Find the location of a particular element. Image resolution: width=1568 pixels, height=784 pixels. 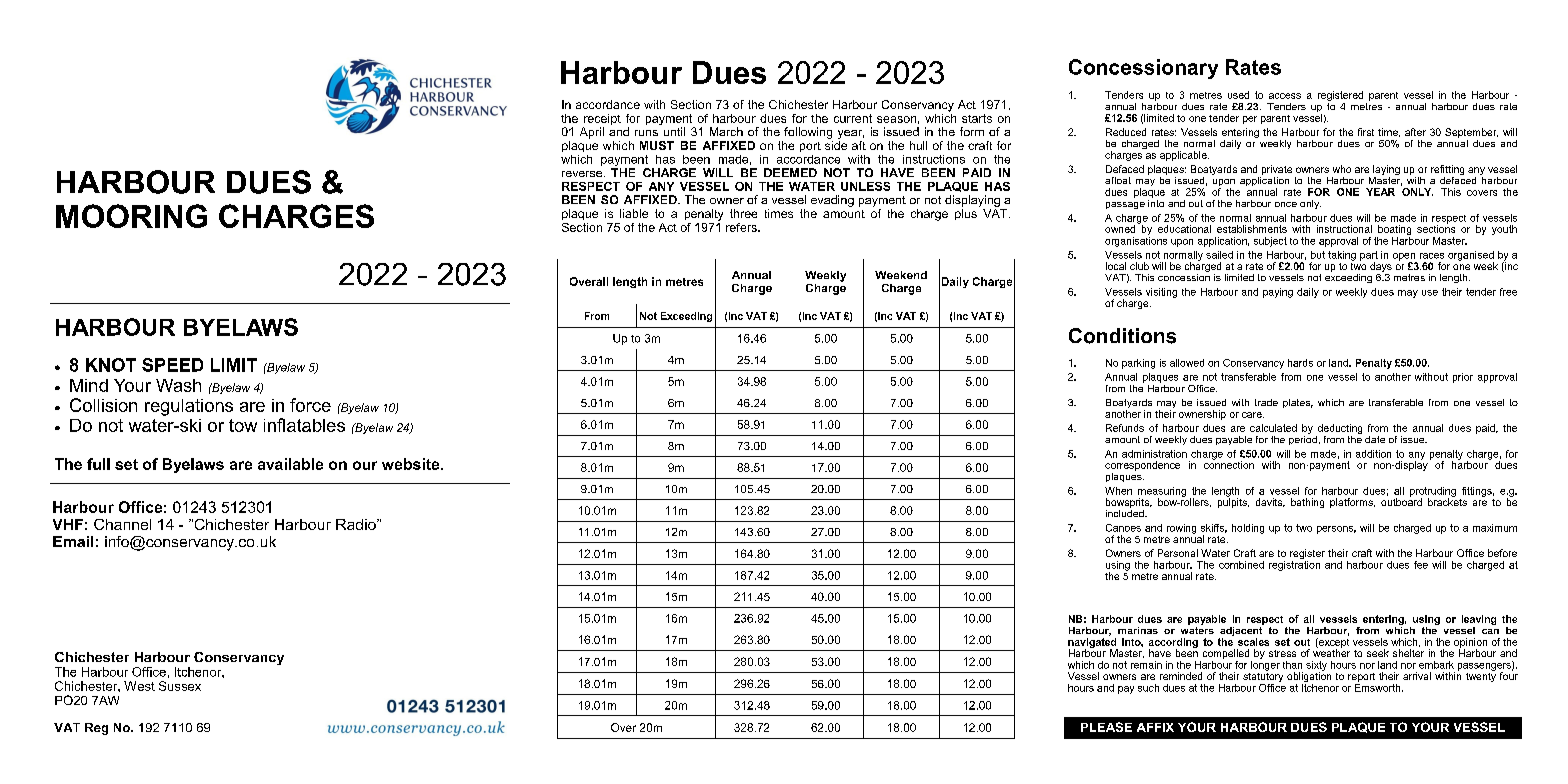

first is located at coordinates (1366, 132).
